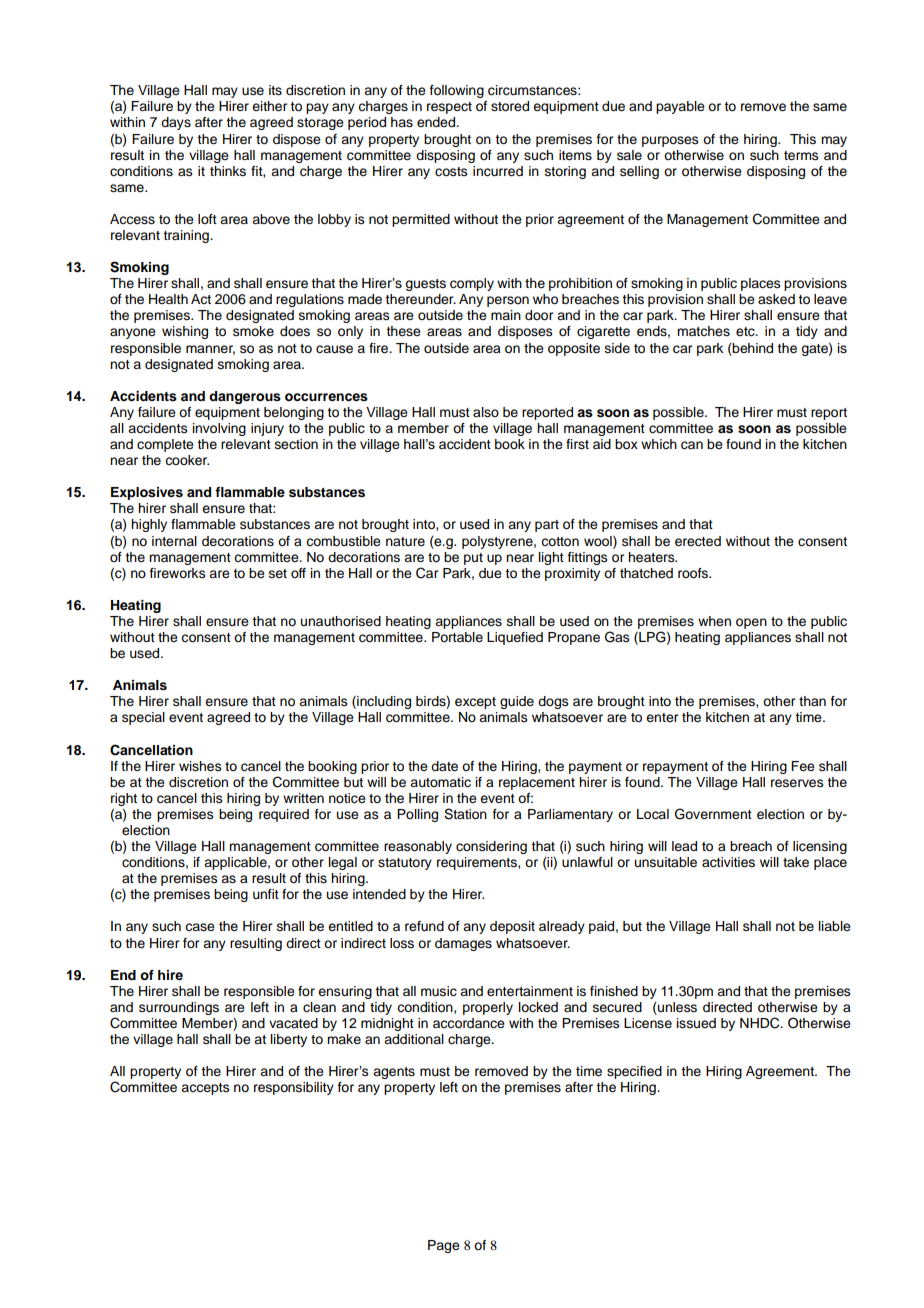 This image has height=1308, width=924. I want to click on part, so click(547, 526).
